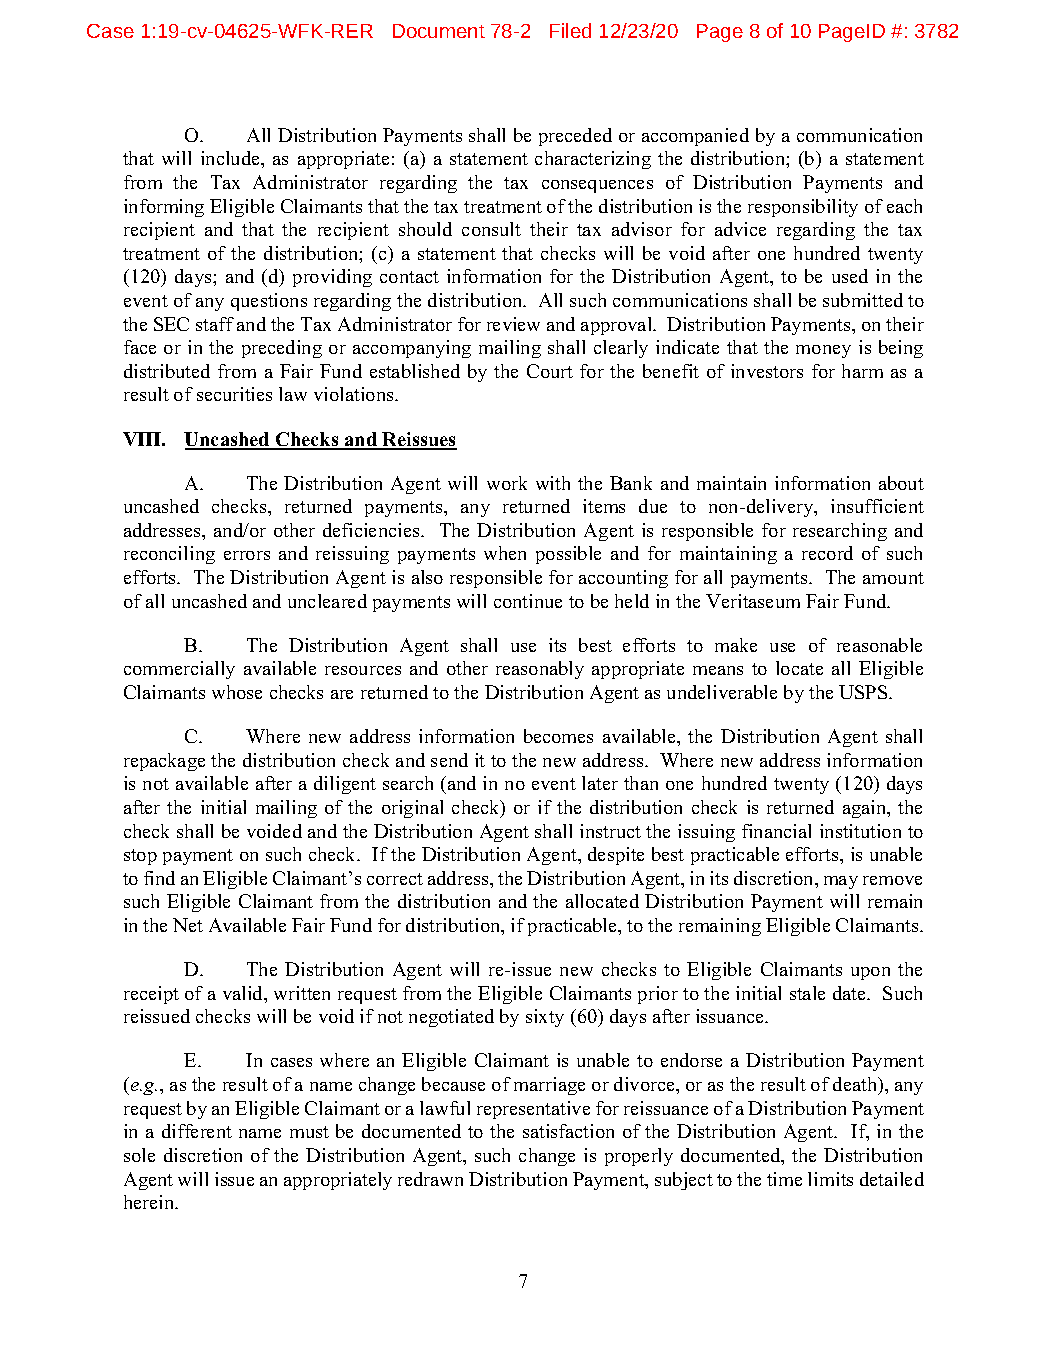 The width and height of the screenshot is (1047, 1355). Describe the element at coordinates (231, 158) in the screenshot. I see `include` at that location.
